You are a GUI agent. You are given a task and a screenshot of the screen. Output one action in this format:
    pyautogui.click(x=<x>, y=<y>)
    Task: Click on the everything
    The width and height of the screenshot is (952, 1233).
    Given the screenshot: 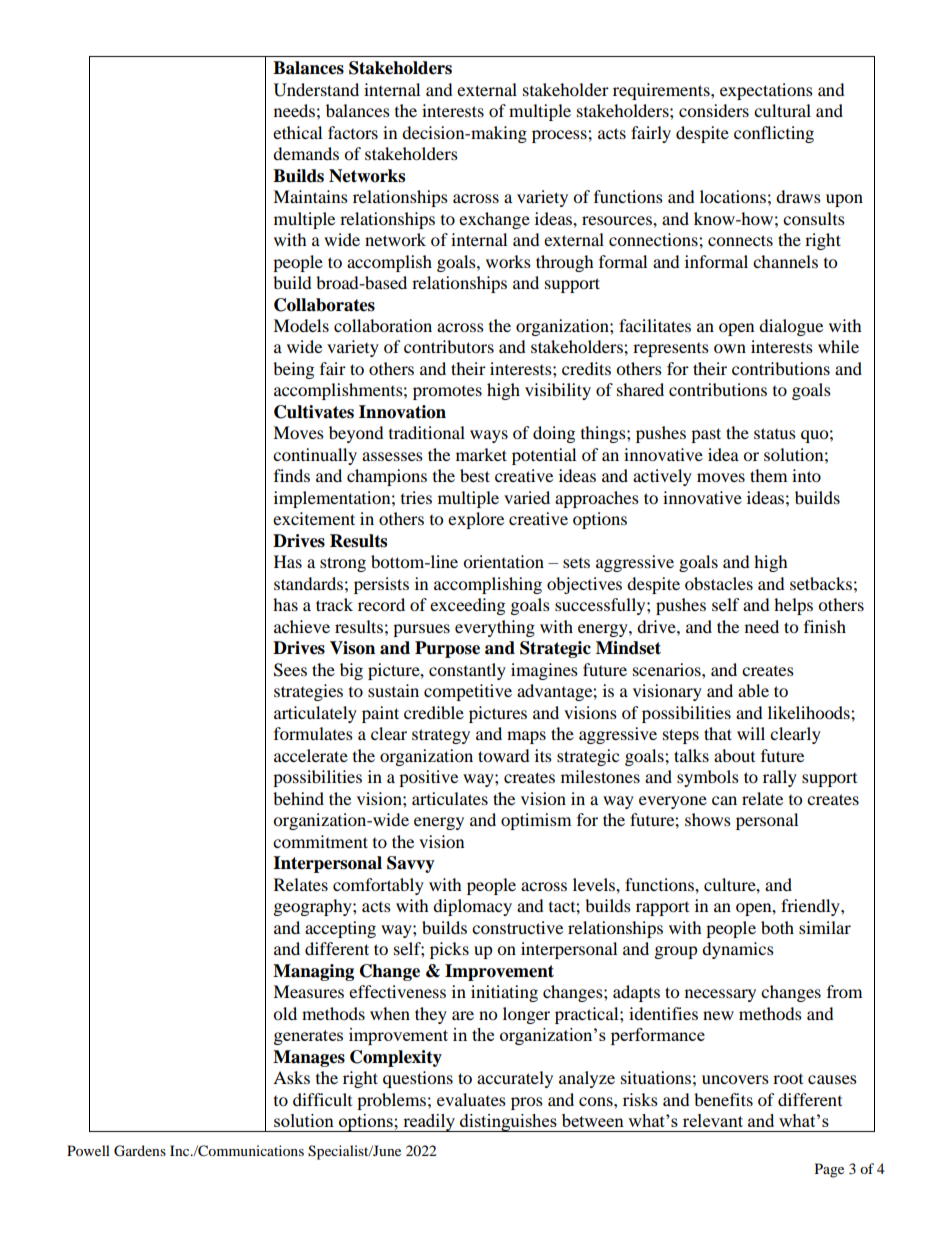 What is the action you would take?
    pyautogui.click(x=495, y=628)
